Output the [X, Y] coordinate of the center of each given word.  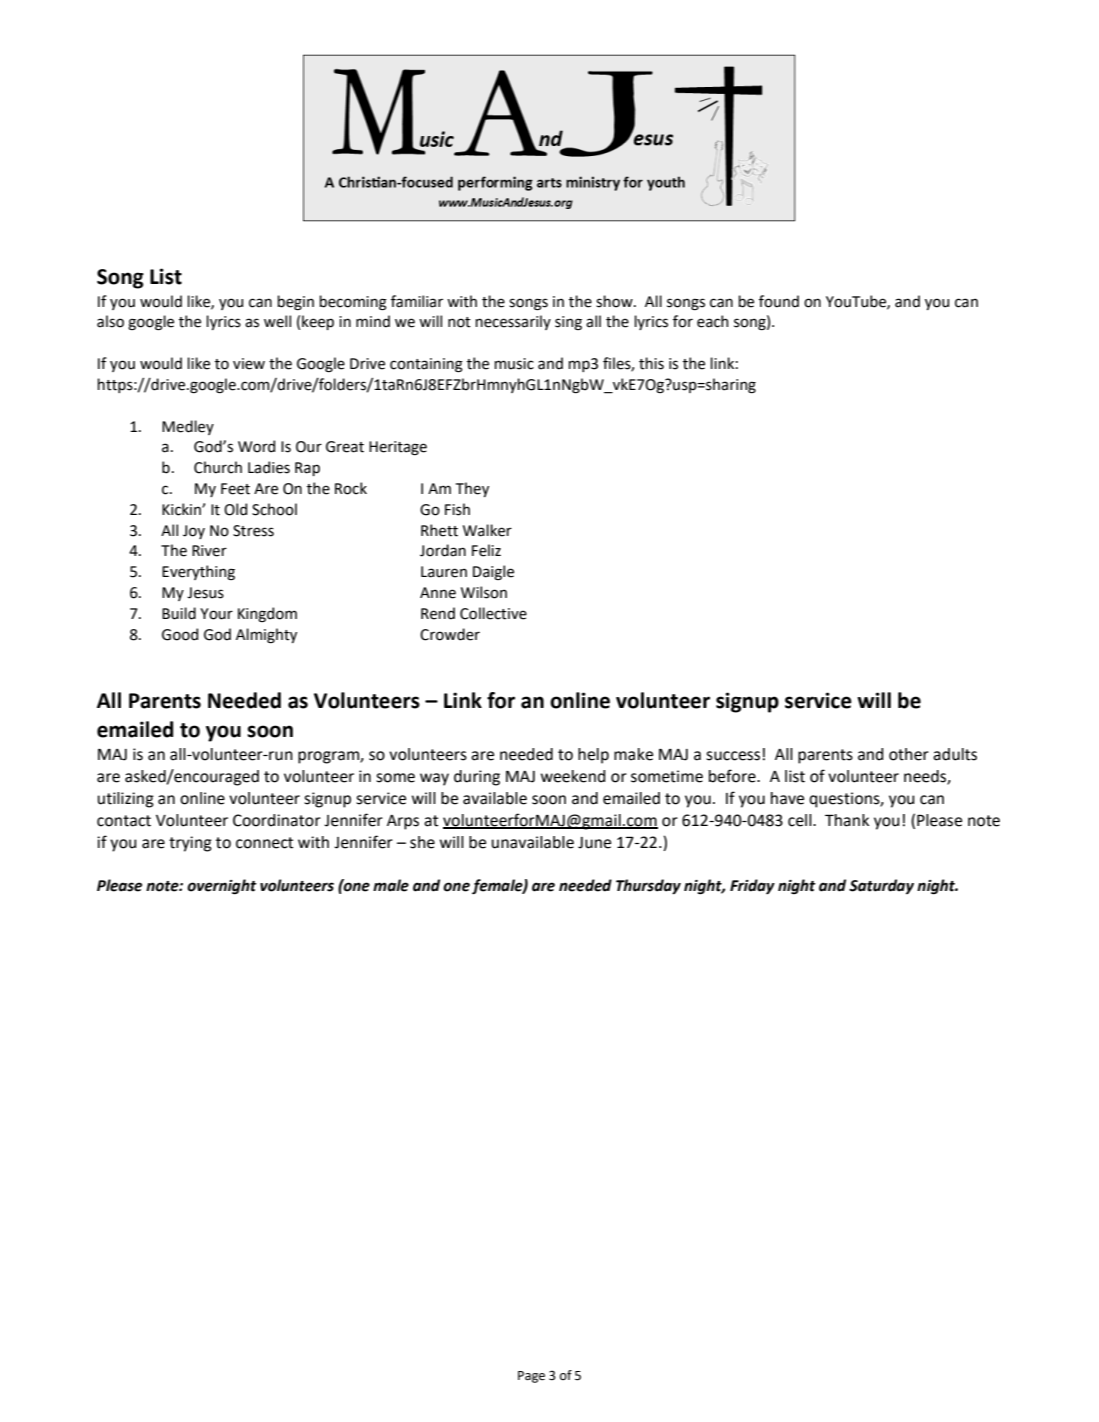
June [594, 843]
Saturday [881, 886]
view [249, 364]
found [779, 301]
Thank [847, 820]
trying [190, 844]
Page [531, 1377]
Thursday [648, 887]
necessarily [513, 322]
